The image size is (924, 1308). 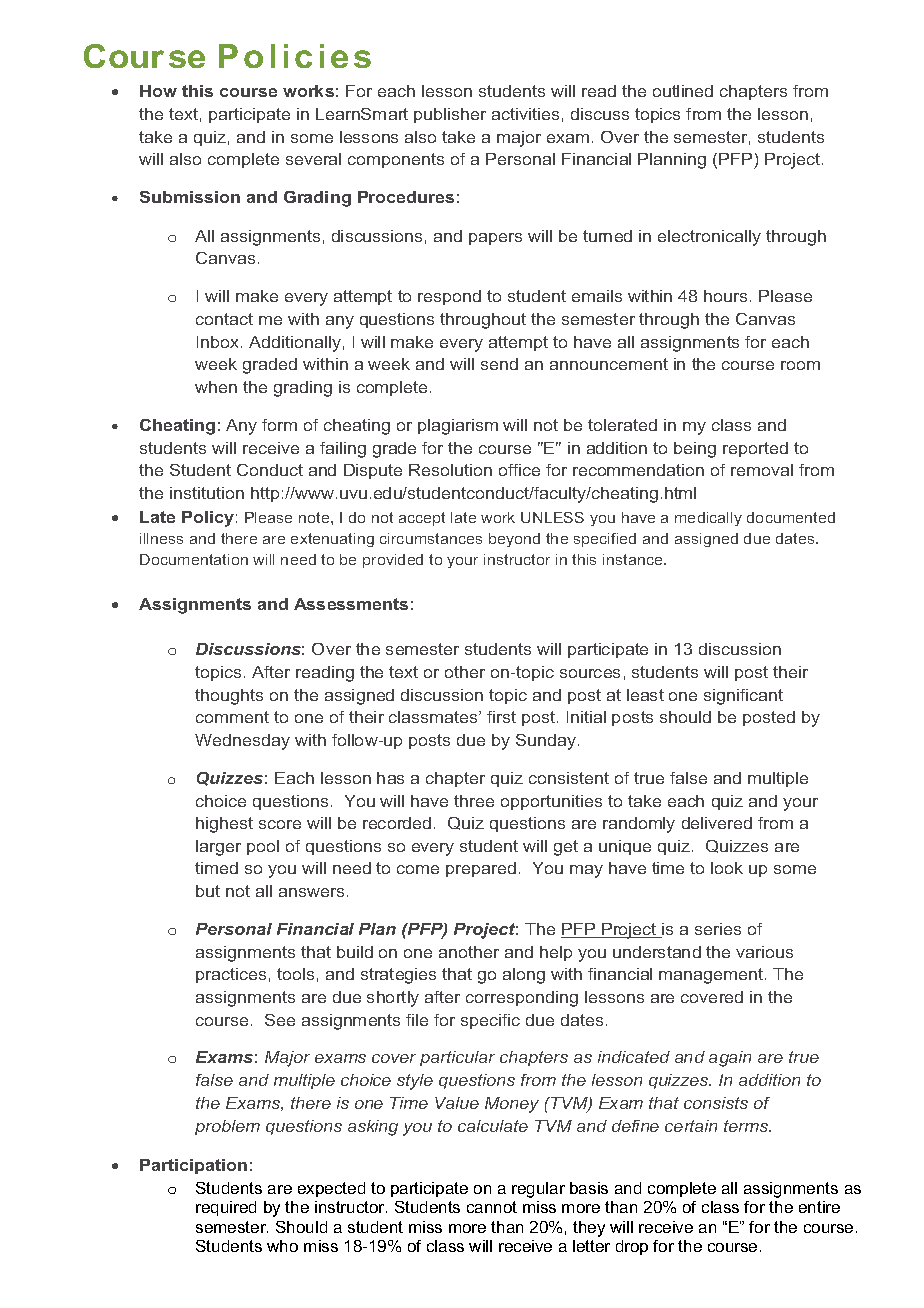 What do you see at coordinates (525, 114) in the screenshot?
I see `activities` at bounding box center [525, 114].
